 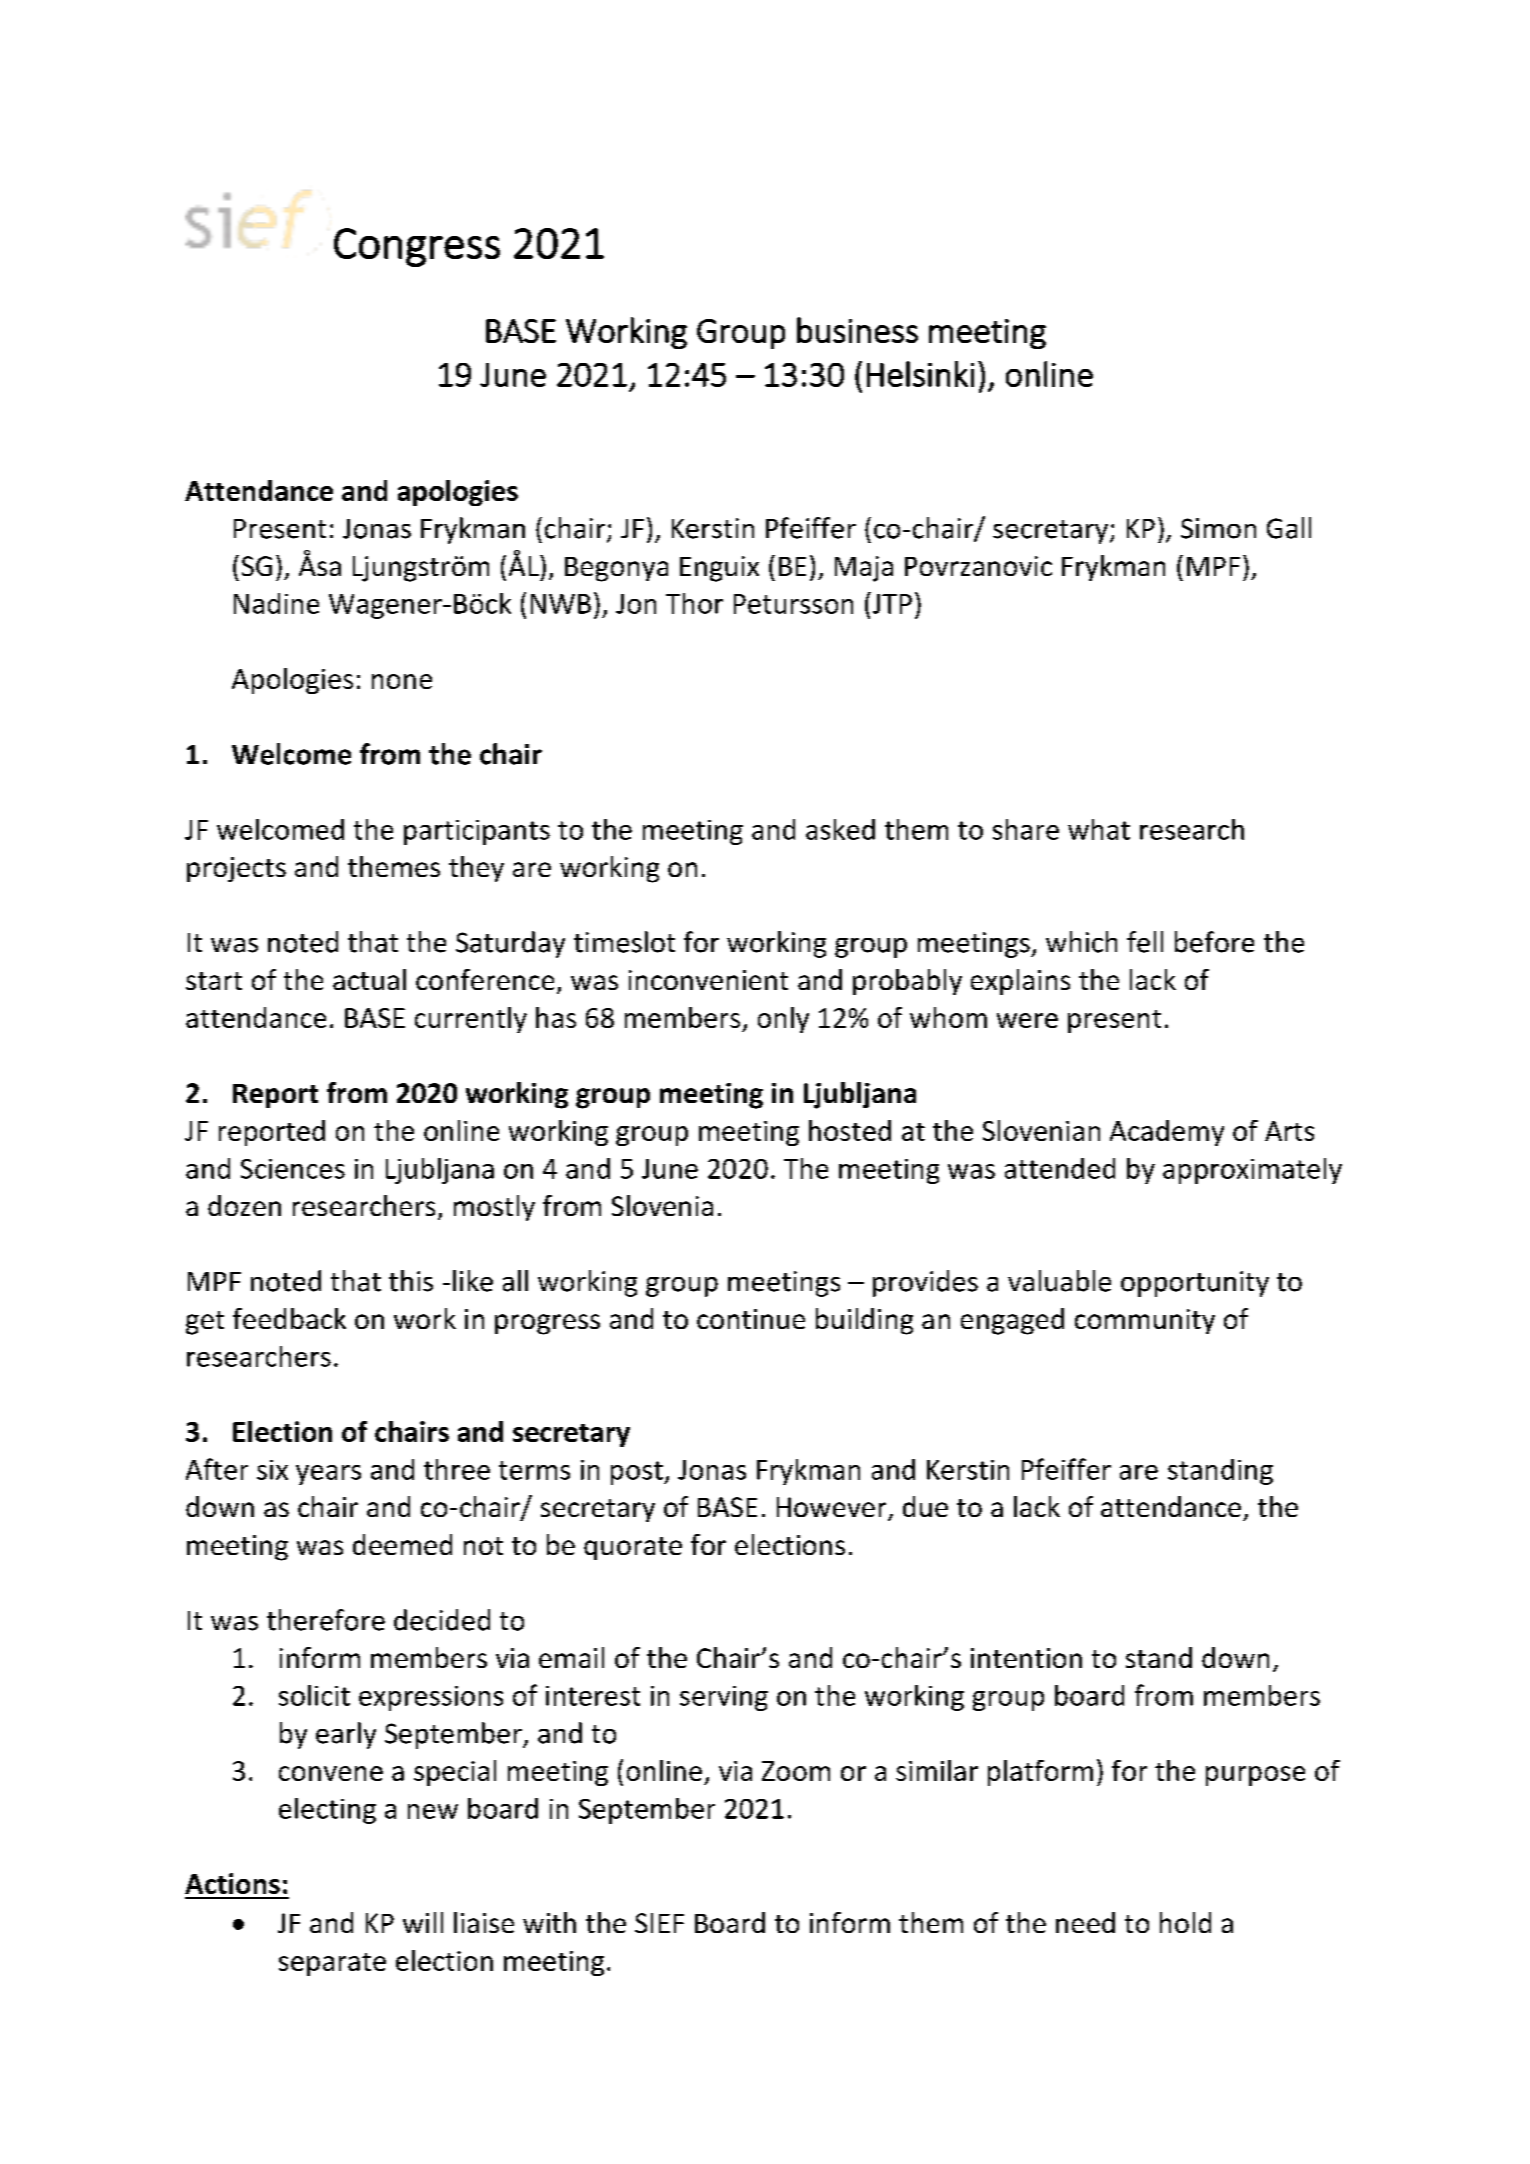 I want to click on none, so click(x=402, y=681).
